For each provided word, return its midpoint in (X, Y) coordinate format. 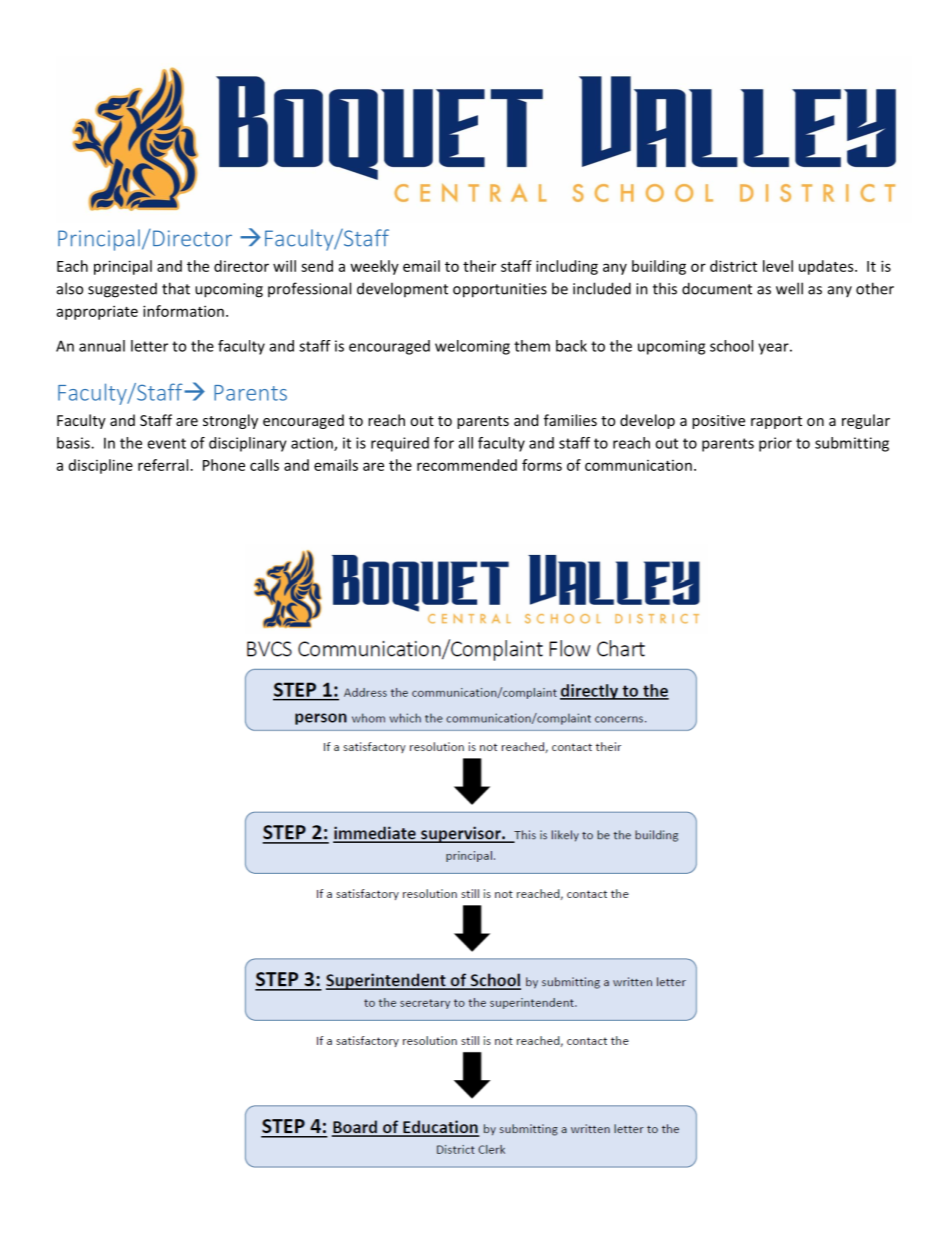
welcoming (472, 347)
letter (149, 346)
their (479, 266)
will (284, 266)
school (731, 346)
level (778, 266)
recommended (467, 465)
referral (163, 465)
